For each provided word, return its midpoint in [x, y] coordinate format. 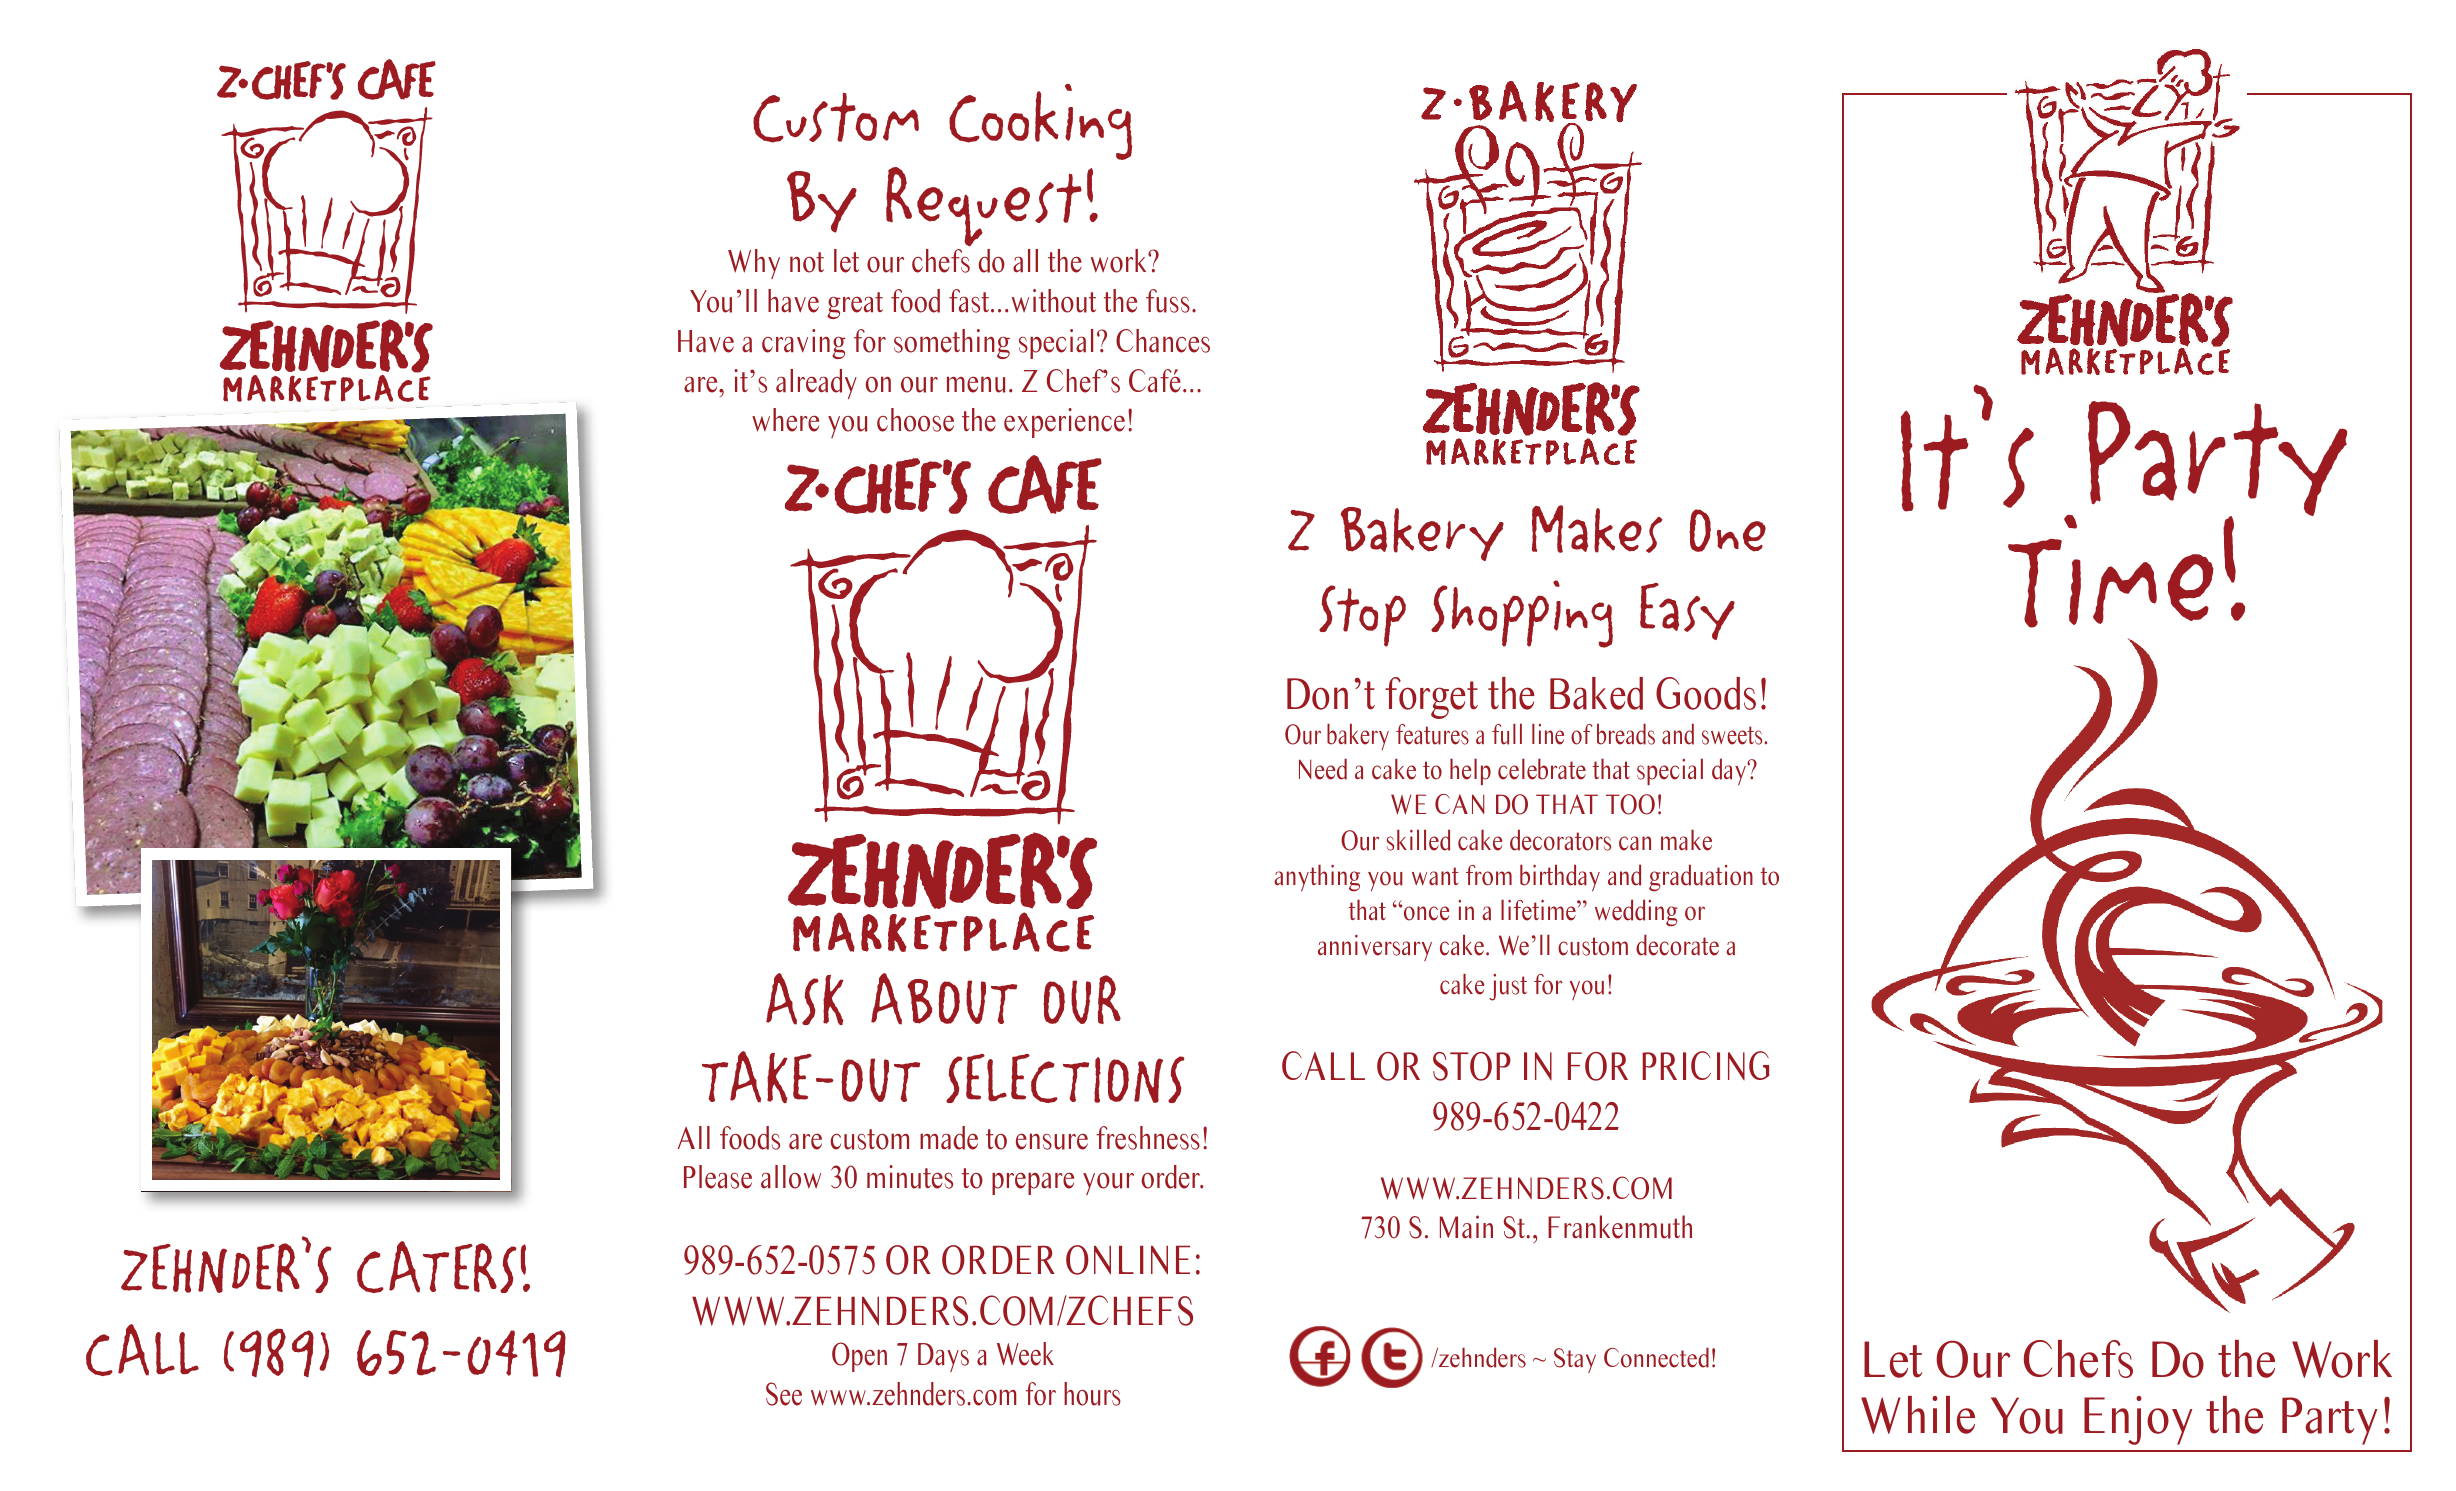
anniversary [1375, 948]
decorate [1677, 945]
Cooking [1040, 122]
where [785, 420]
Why [754, 264]
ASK [805, 999]
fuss [1168, 301]
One [1727, 530]
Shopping [1522, 614]
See [784, 1394]
